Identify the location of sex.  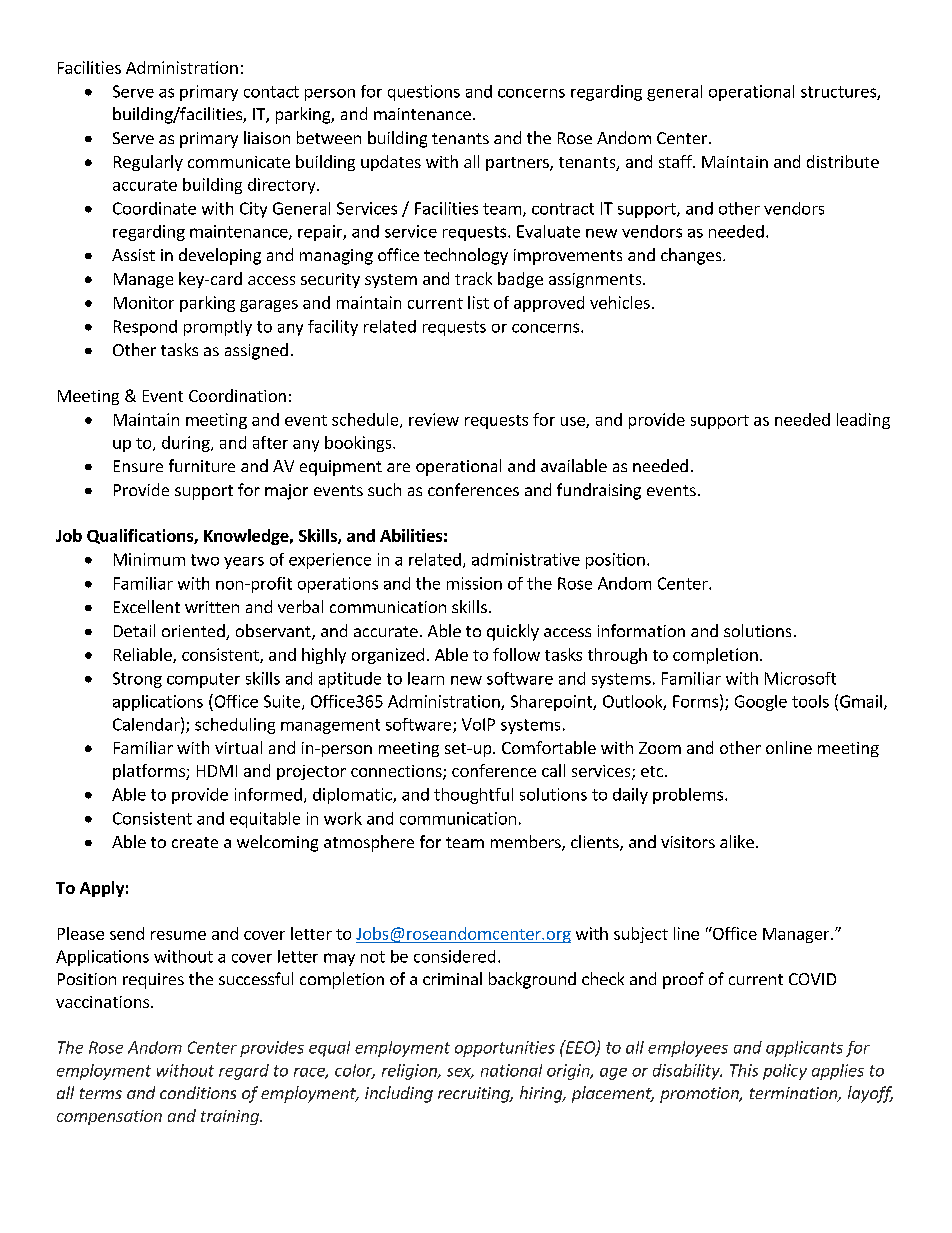
(460, 1073).
